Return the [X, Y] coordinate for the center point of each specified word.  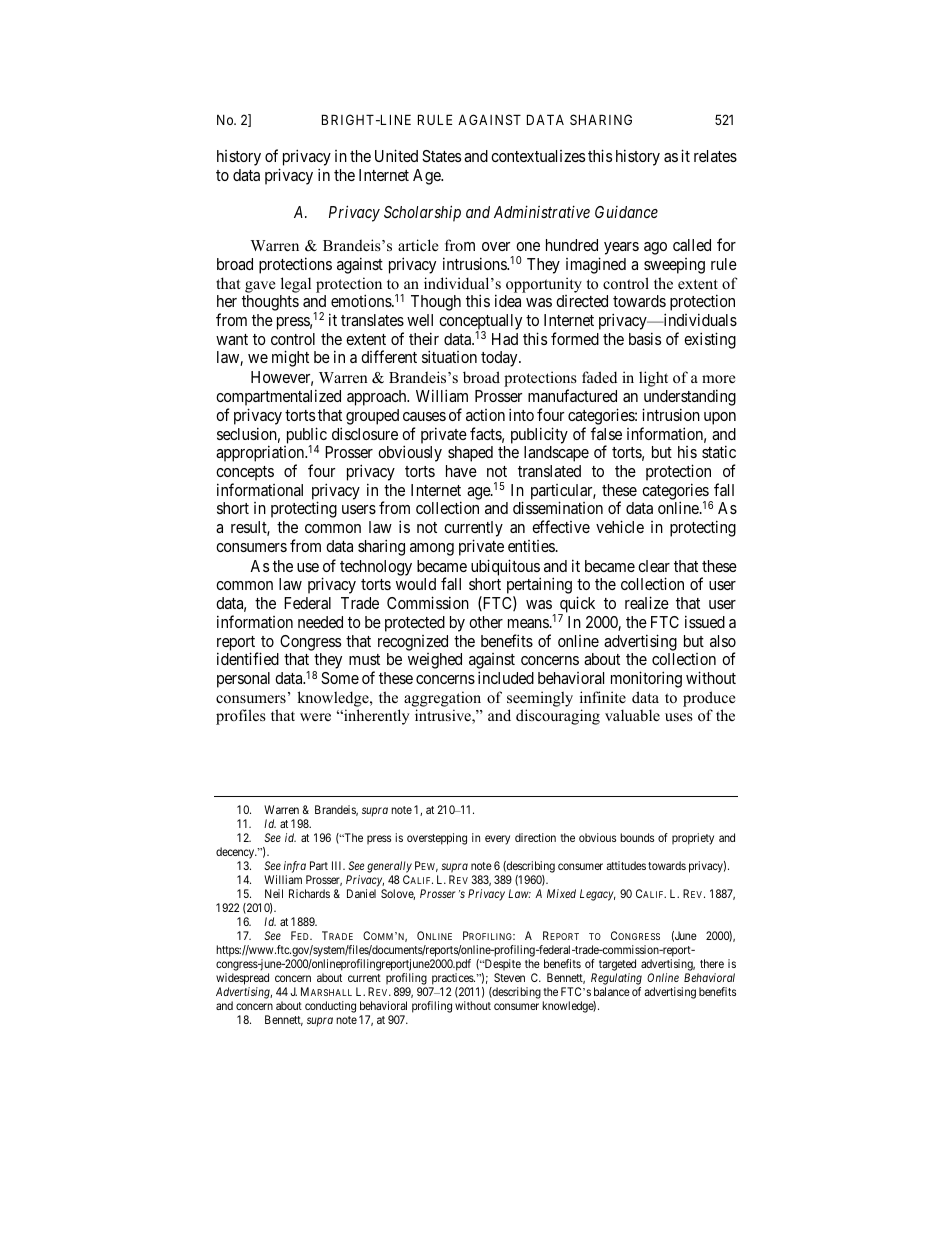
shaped [470, 454]
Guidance [626, 212]
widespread [242, 980]
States [441, 156]
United [396, 155]
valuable [632, 715]
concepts [245, 473]
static [719, 451]
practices [452, 980]
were [315, 717]
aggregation [442, 699]
